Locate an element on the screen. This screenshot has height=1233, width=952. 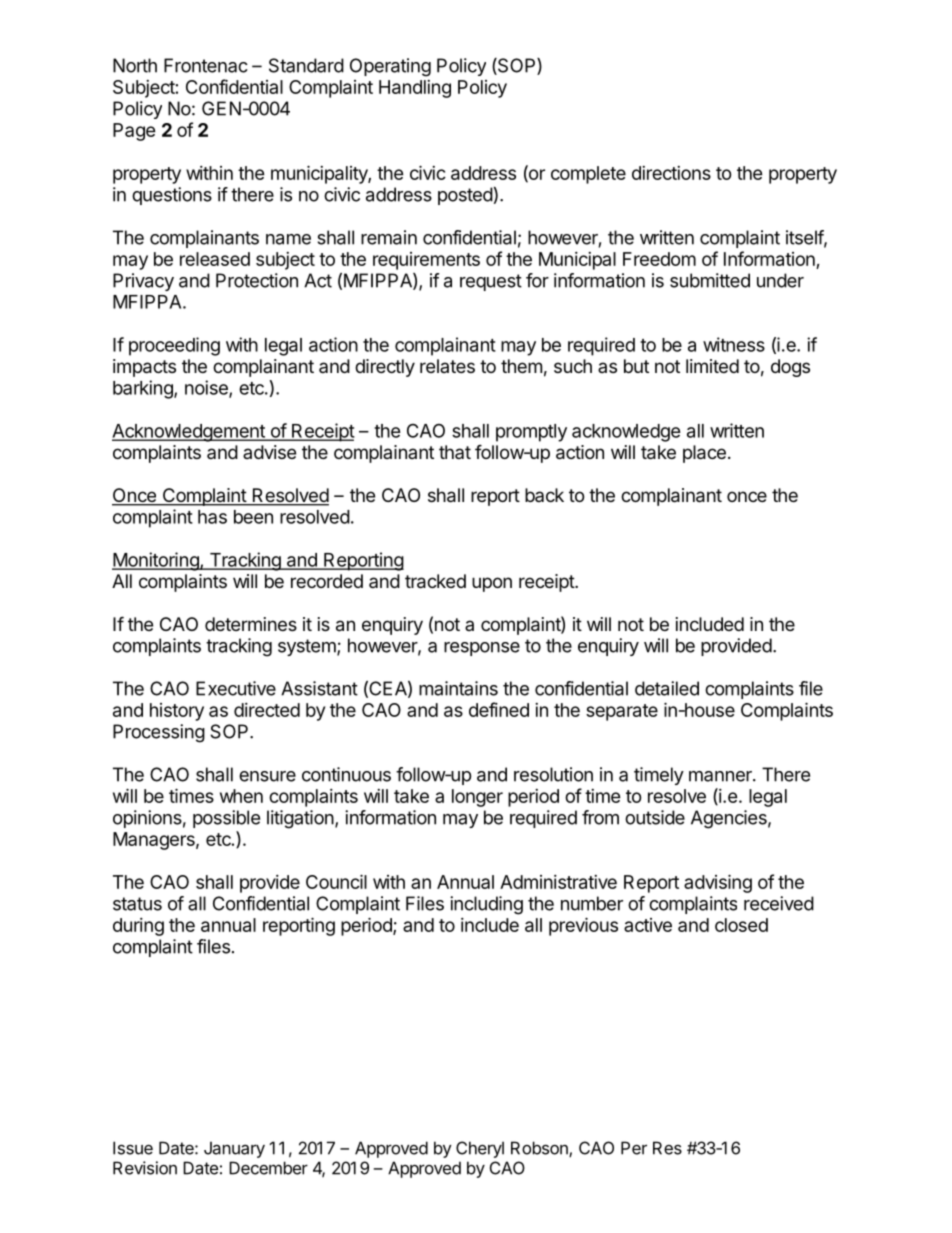
when is located at coordinates (241, 796).
